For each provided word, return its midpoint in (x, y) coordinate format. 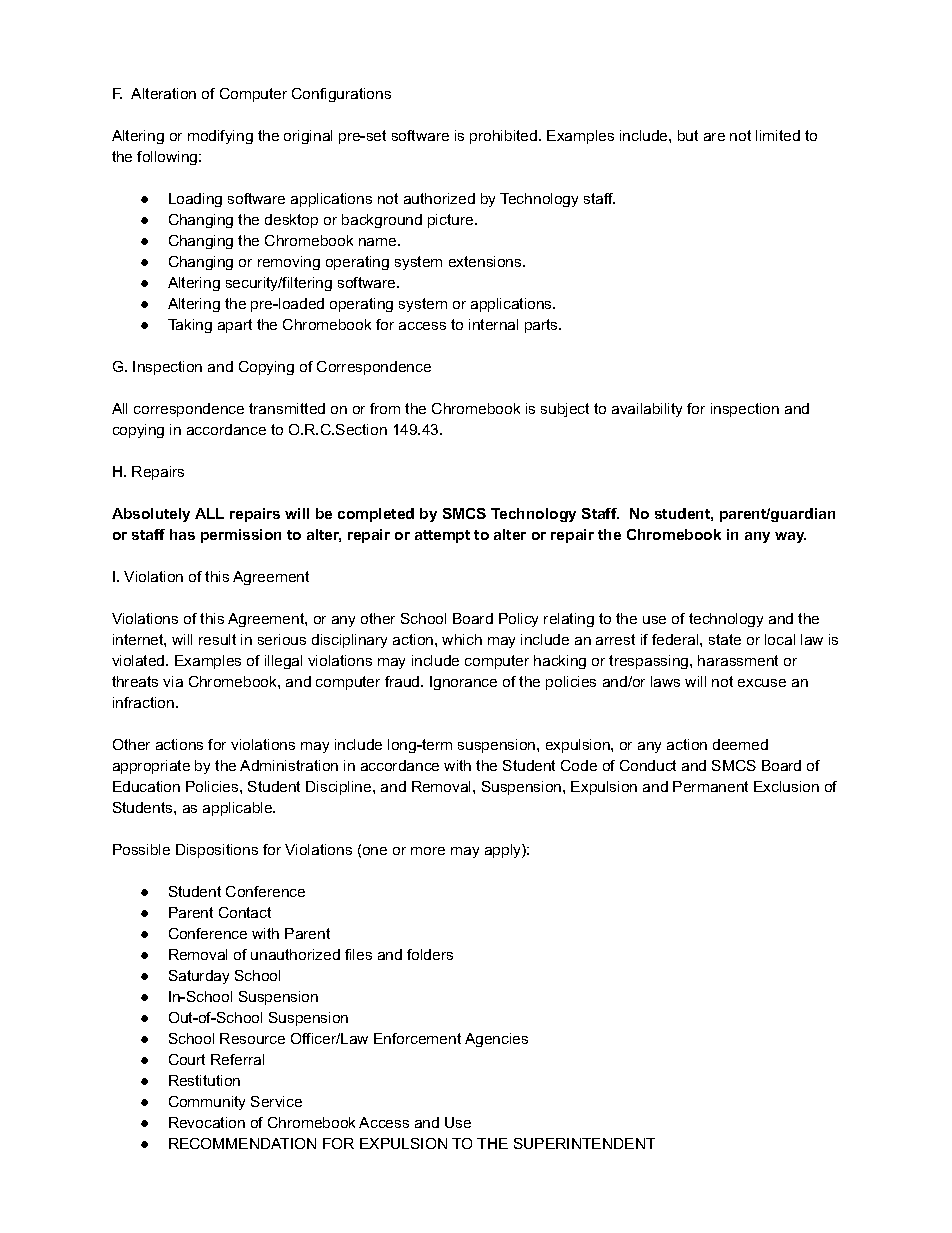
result (217, 639)
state (725, 639)
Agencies (496, 1040)
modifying (220, 137)
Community (207, 1103)
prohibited (503, 137)
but (688, 135)
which (462, 639)
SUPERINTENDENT (584, 1143)
